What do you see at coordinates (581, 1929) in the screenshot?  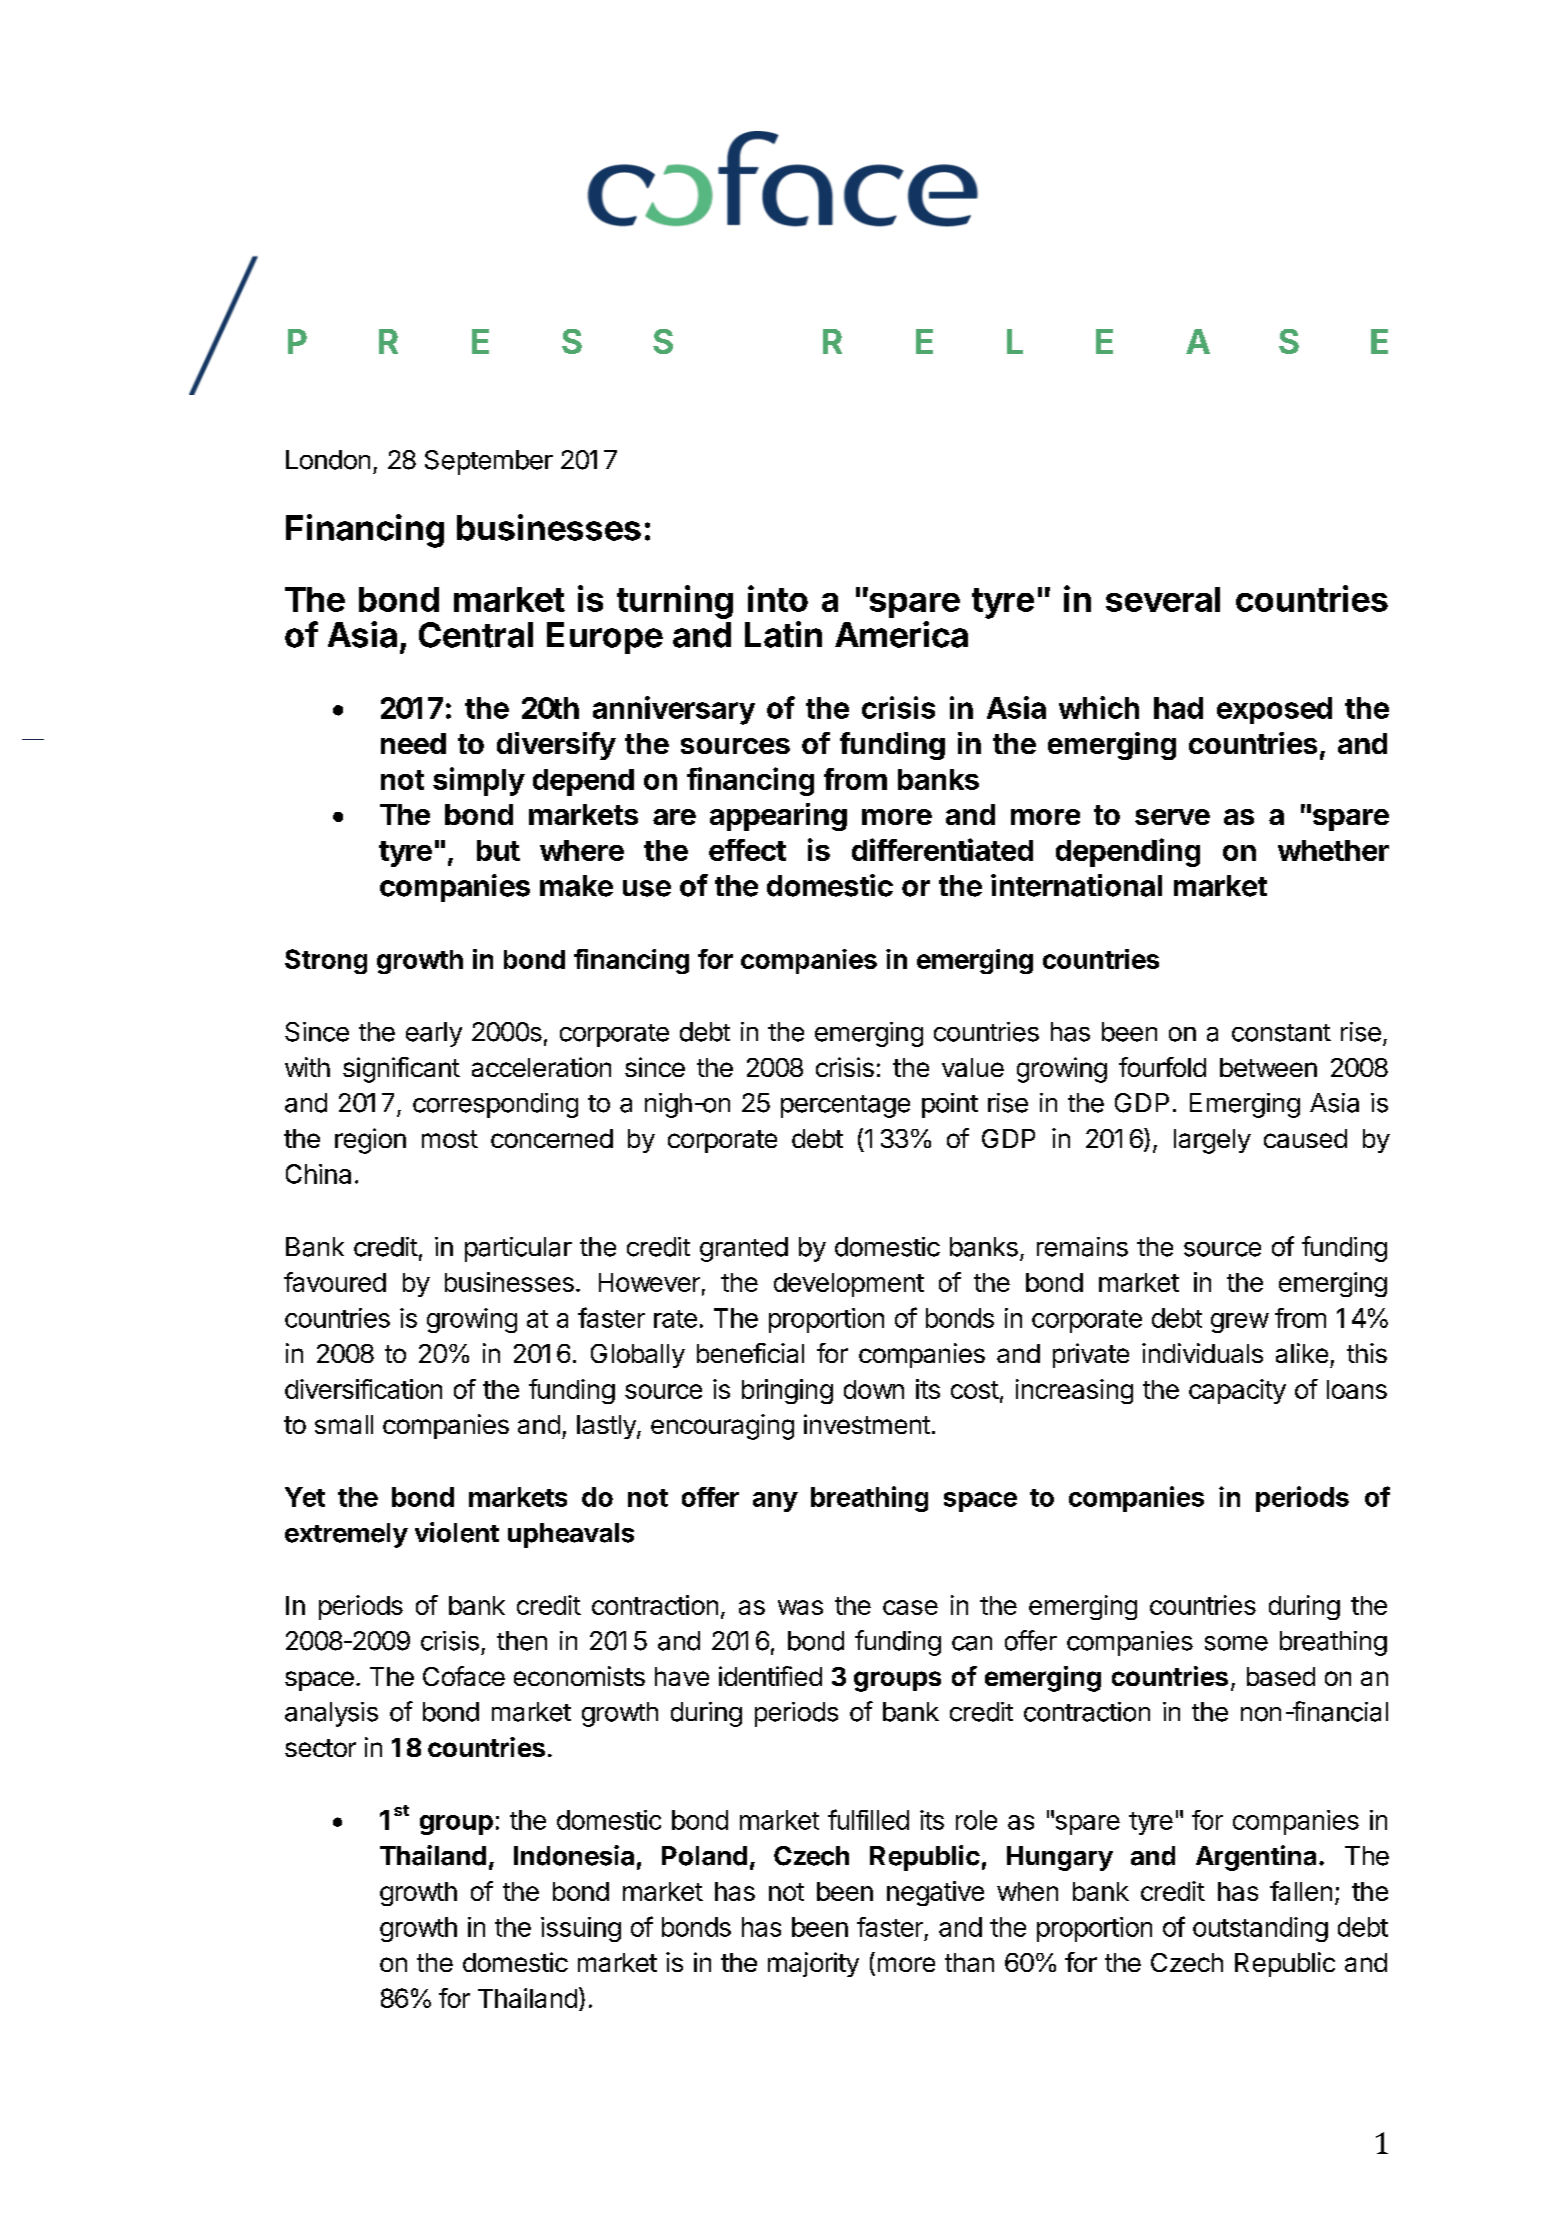 I see `issuing` at bounding box center [581, 1929].
